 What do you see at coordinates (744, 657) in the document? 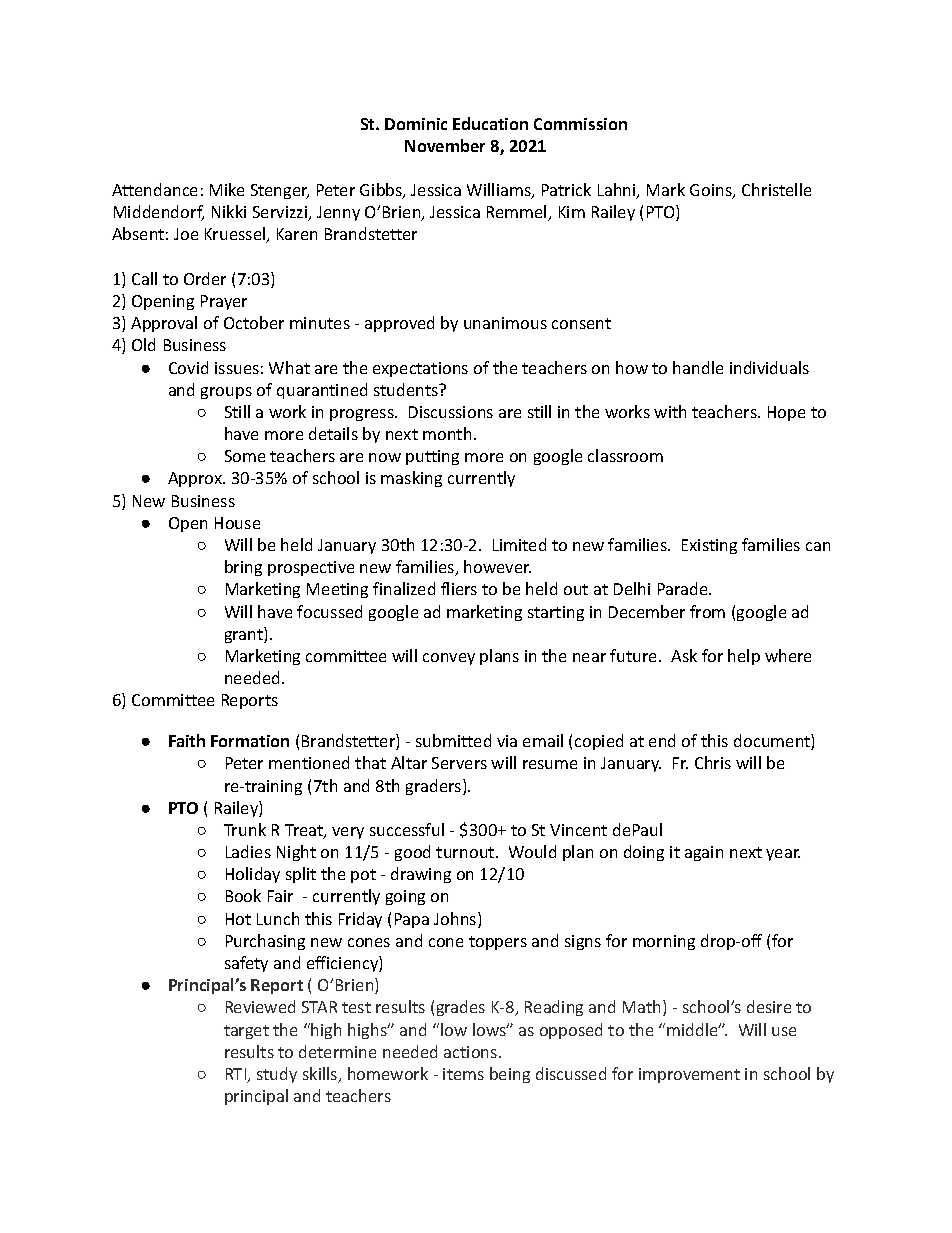
I see `help` at bounding box center [744, 657].
